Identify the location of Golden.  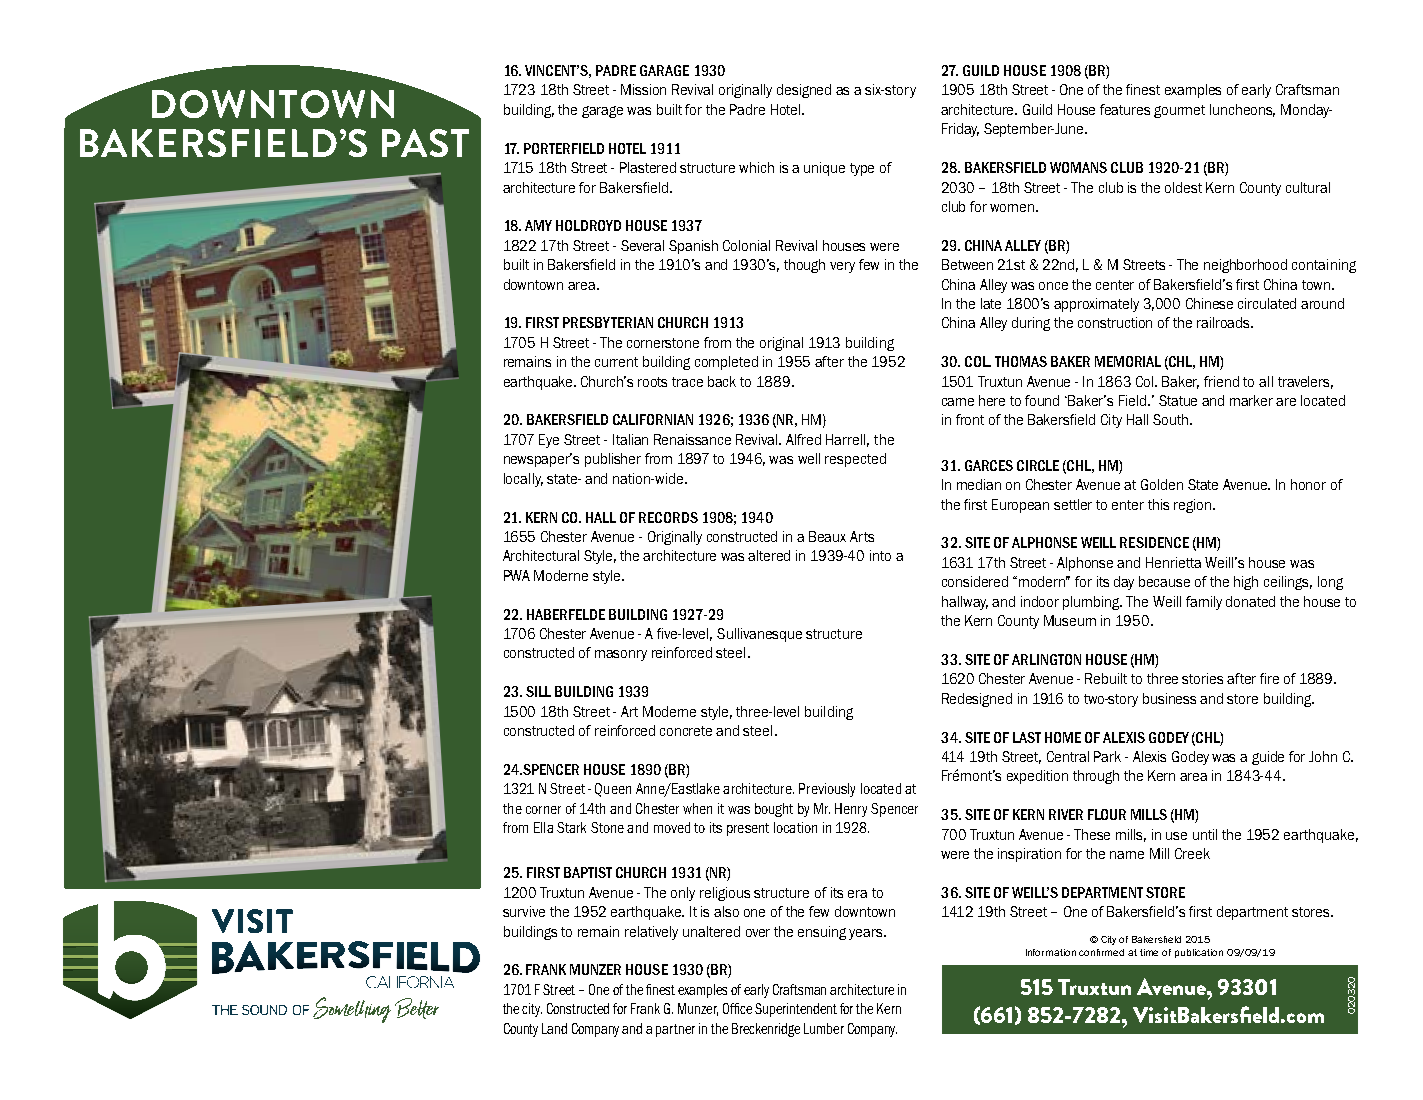
(1162, 484).
